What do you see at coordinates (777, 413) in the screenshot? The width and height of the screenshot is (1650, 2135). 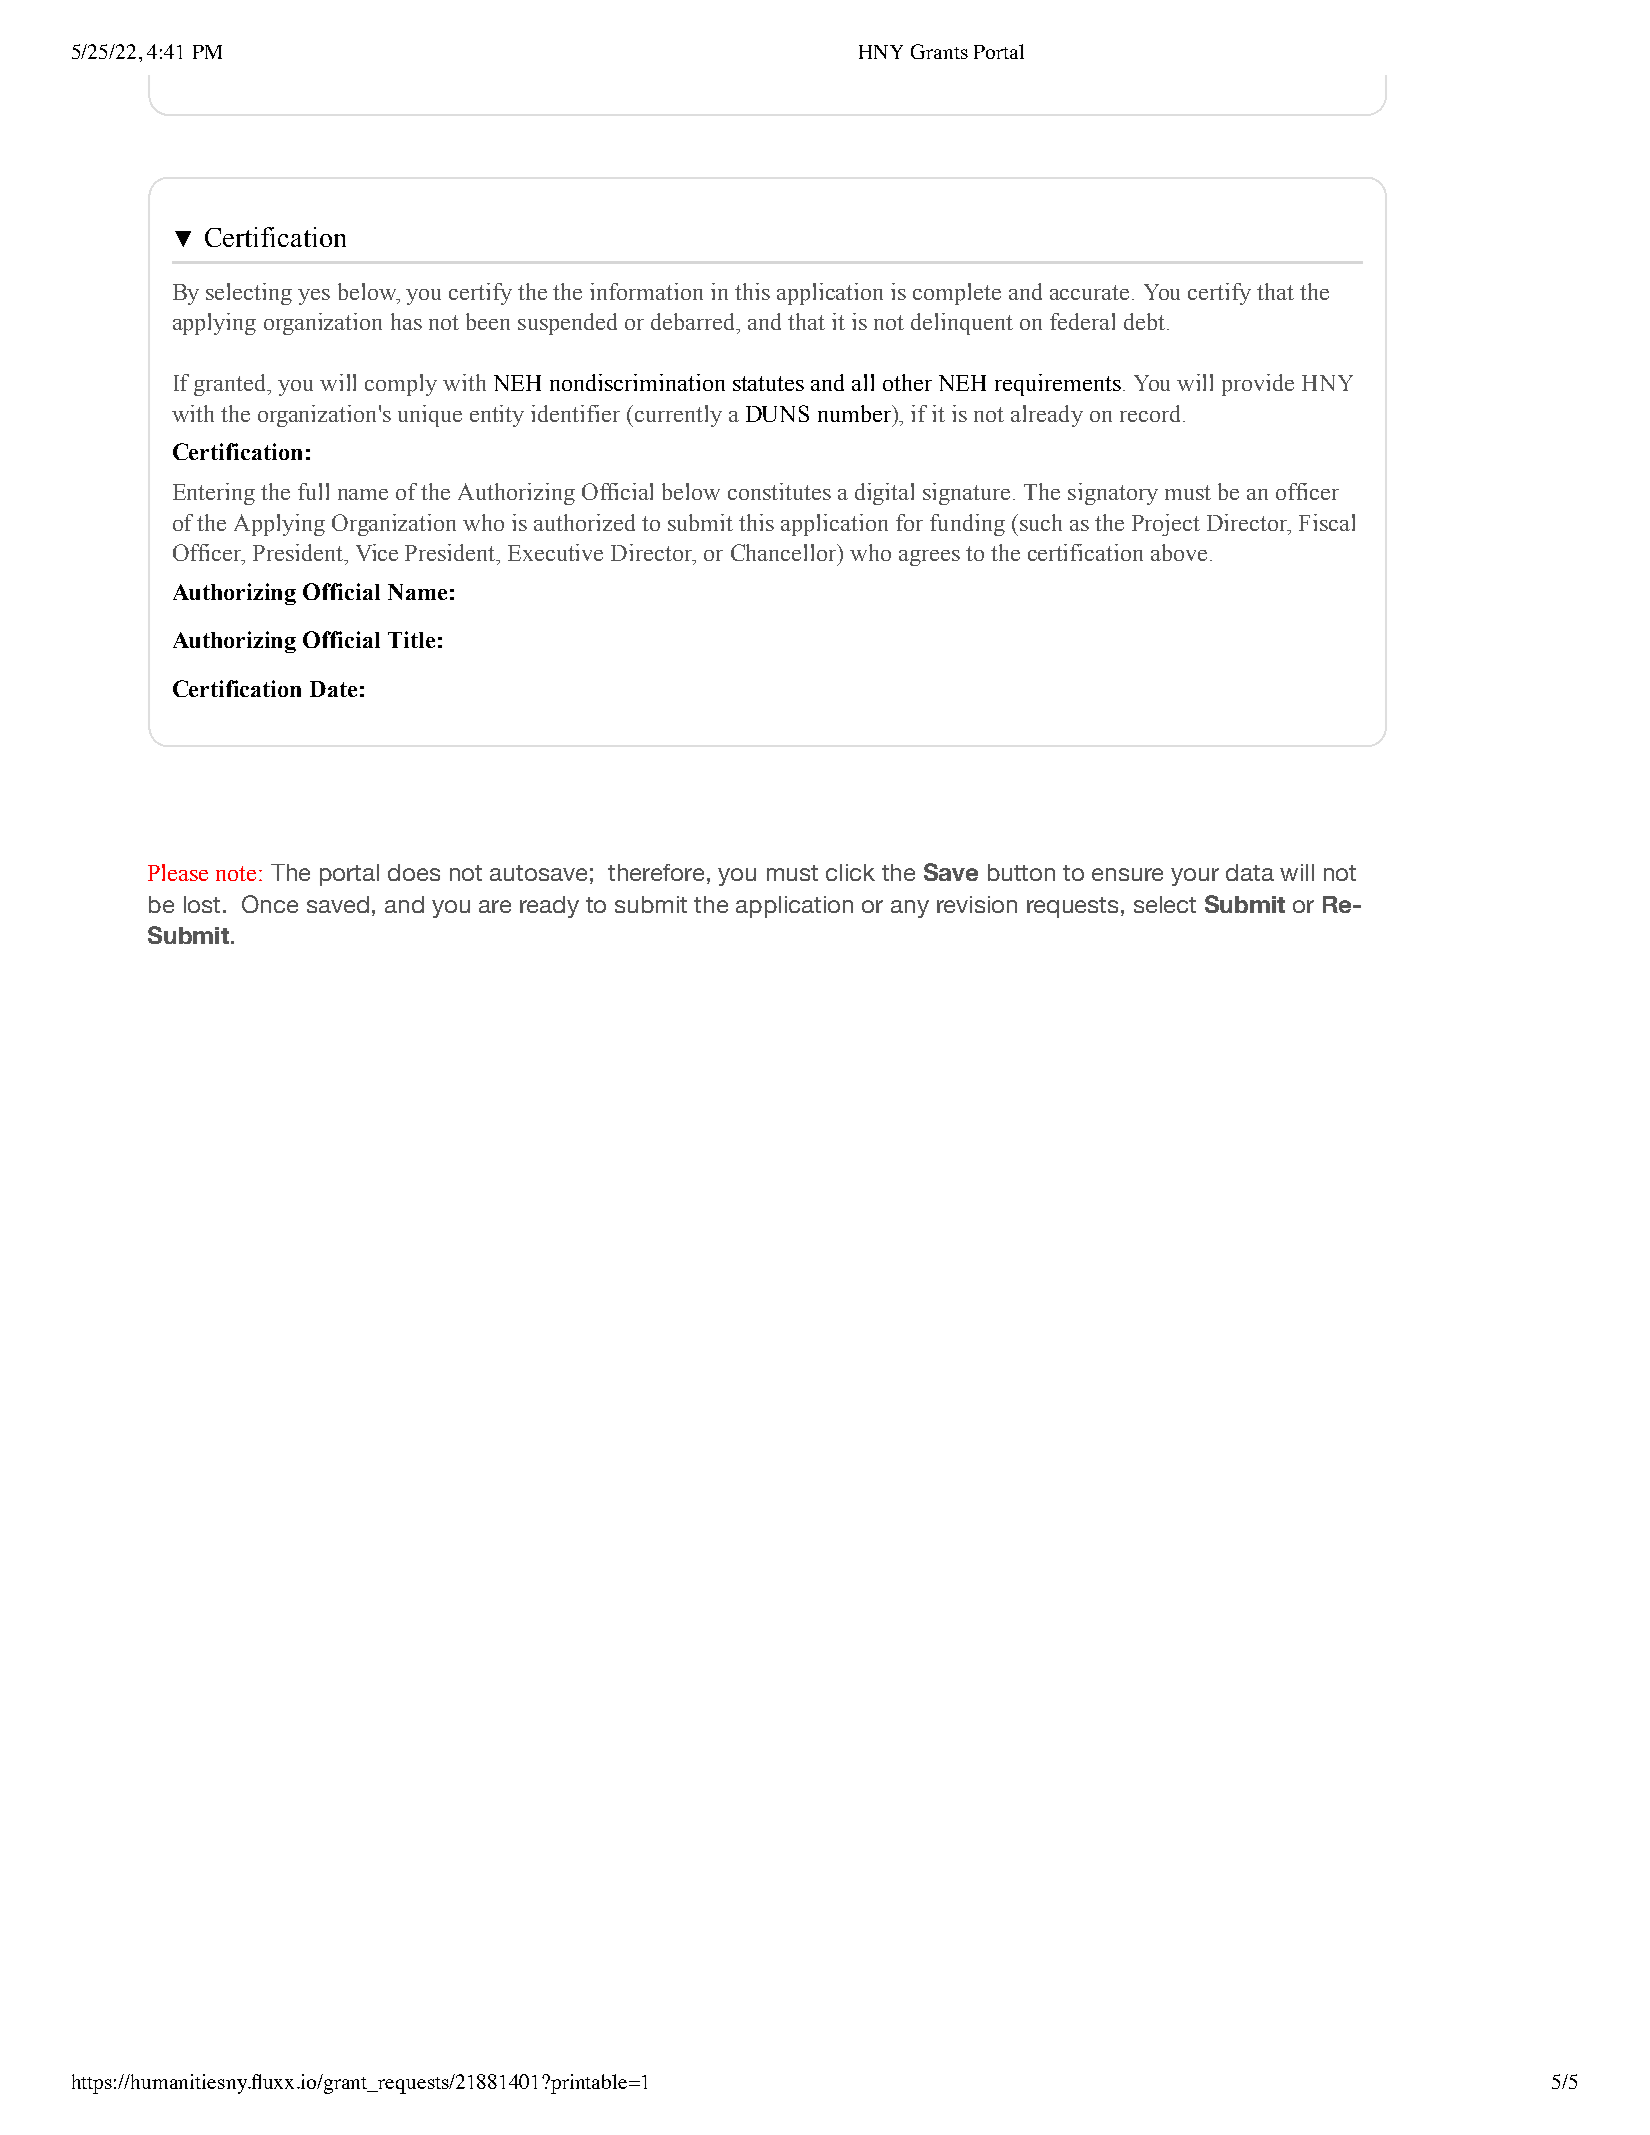 I see `DUNS` at bounding box center [777, 413].
